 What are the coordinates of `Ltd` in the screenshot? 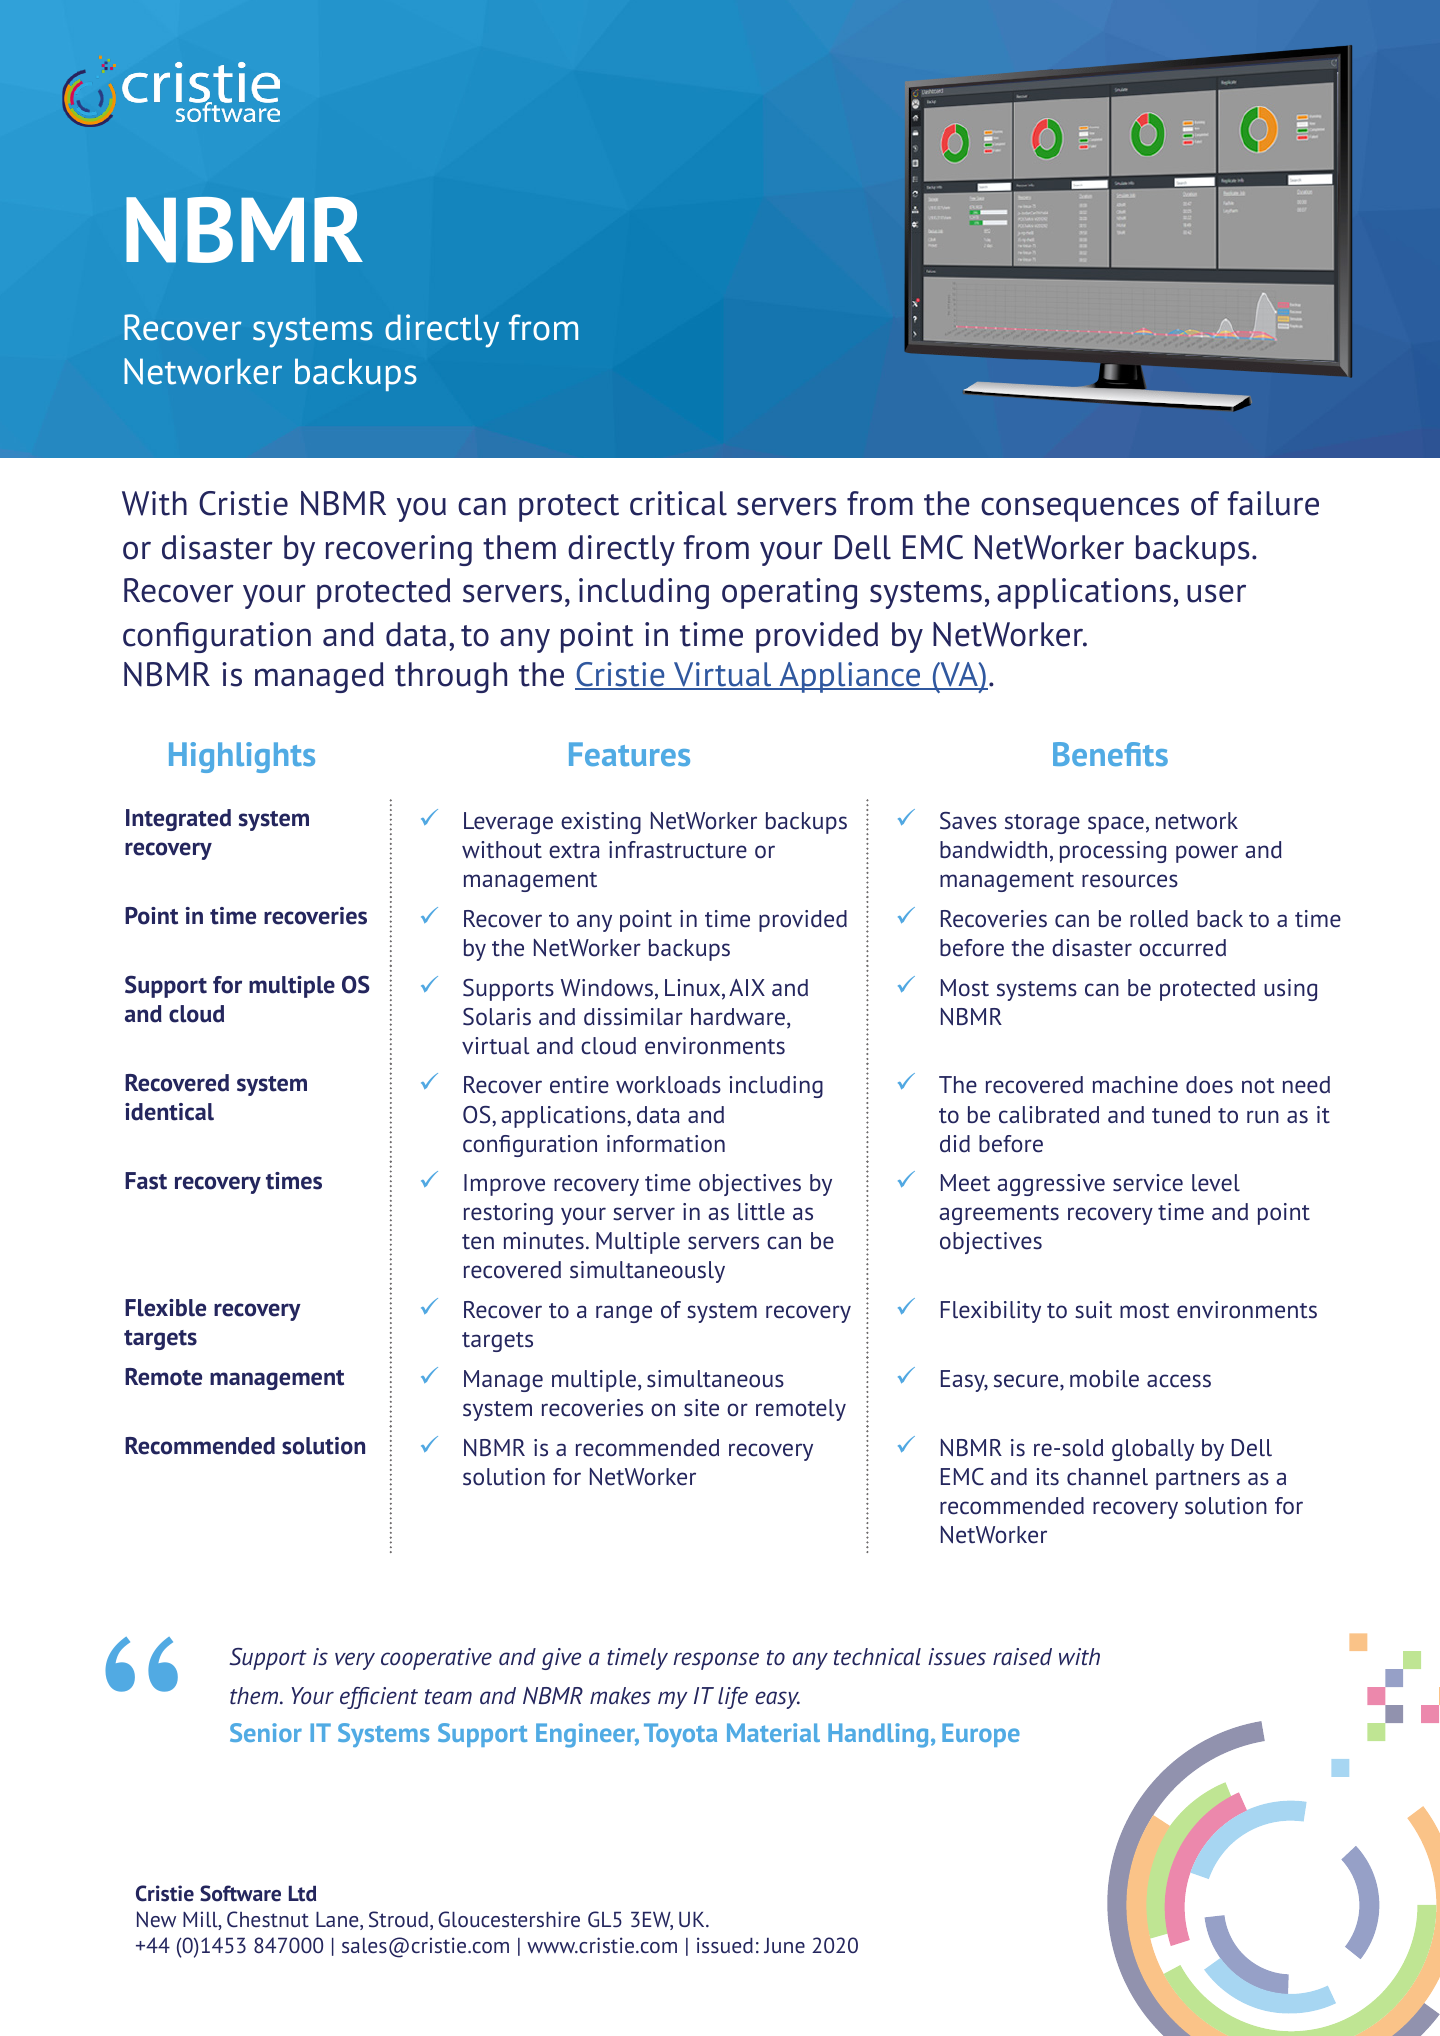 It's located at (302, 1894).
